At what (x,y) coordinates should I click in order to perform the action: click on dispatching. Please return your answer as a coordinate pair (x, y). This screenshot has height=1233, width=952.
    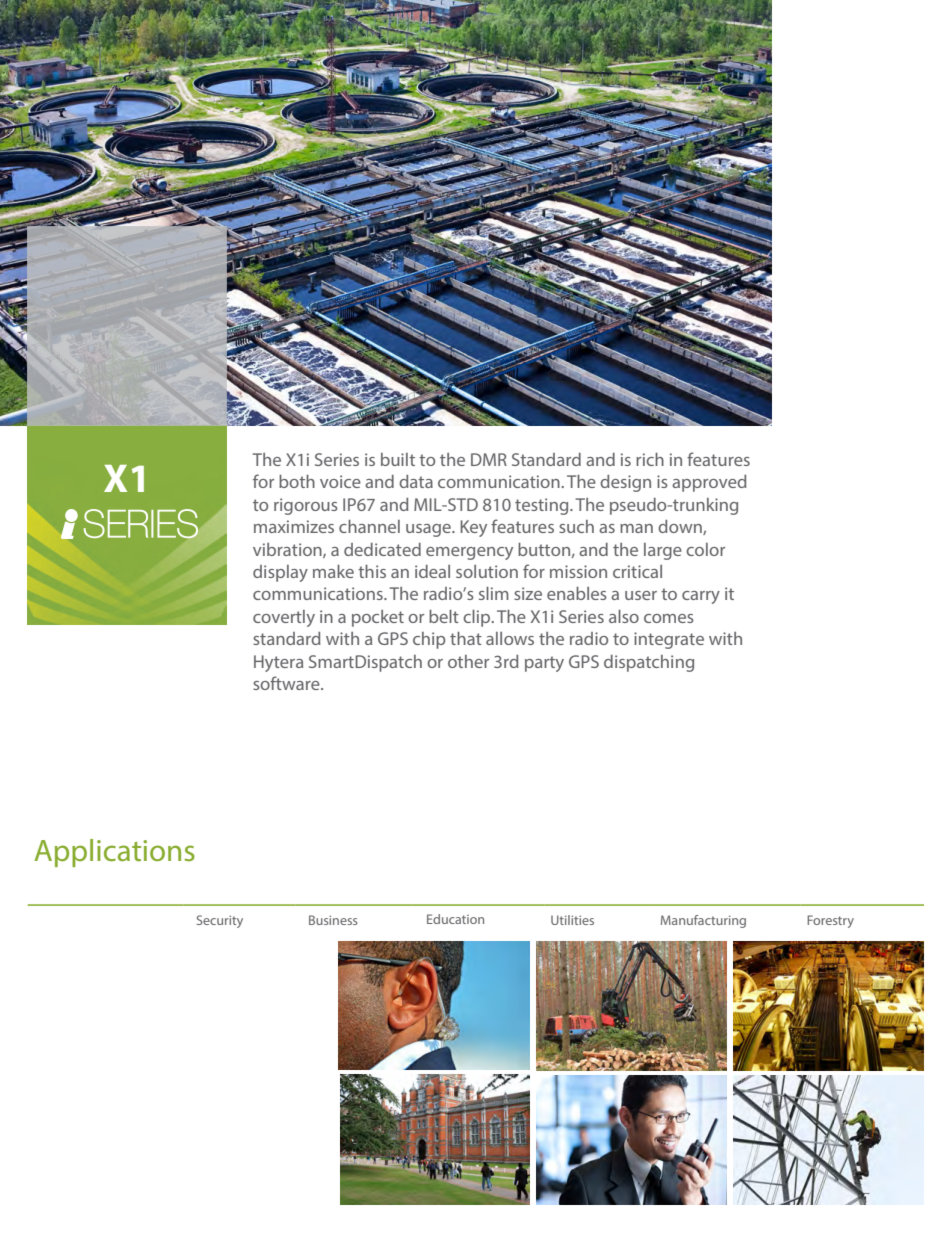
    Looking at the image, I should click on (649, 663).
